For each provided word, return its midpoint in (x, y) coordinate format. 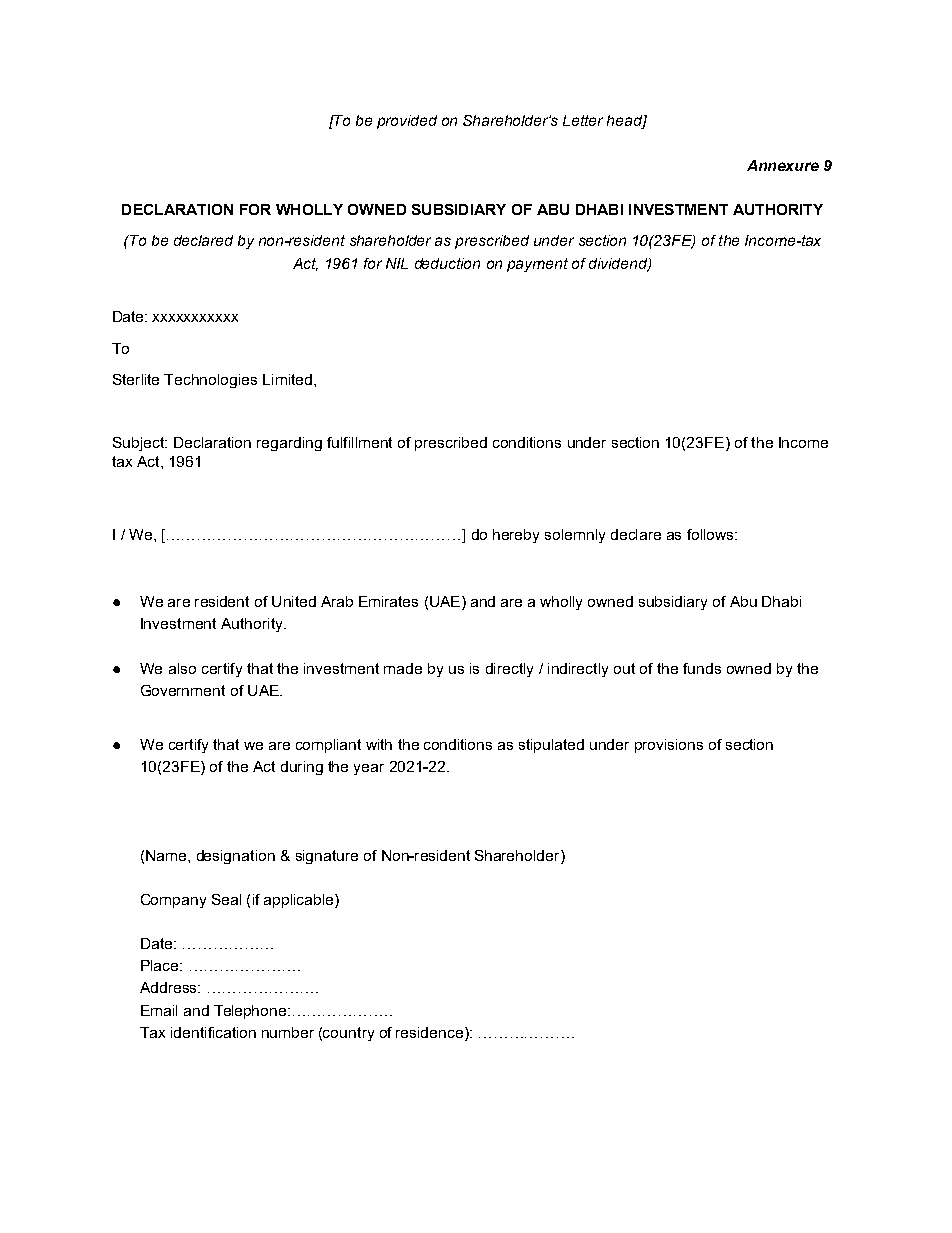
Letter (583, 120)
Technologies (210, 381)
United (294, 601)
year (369, 769)
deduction (447, 263)
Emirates (388, 601)
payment (537, 265)
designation (236, 857)
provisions (669, 746)
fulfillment (359, 442)
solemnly (575, 536)
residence (431, 1032)
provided (407, 122)
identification (213, 1032)
